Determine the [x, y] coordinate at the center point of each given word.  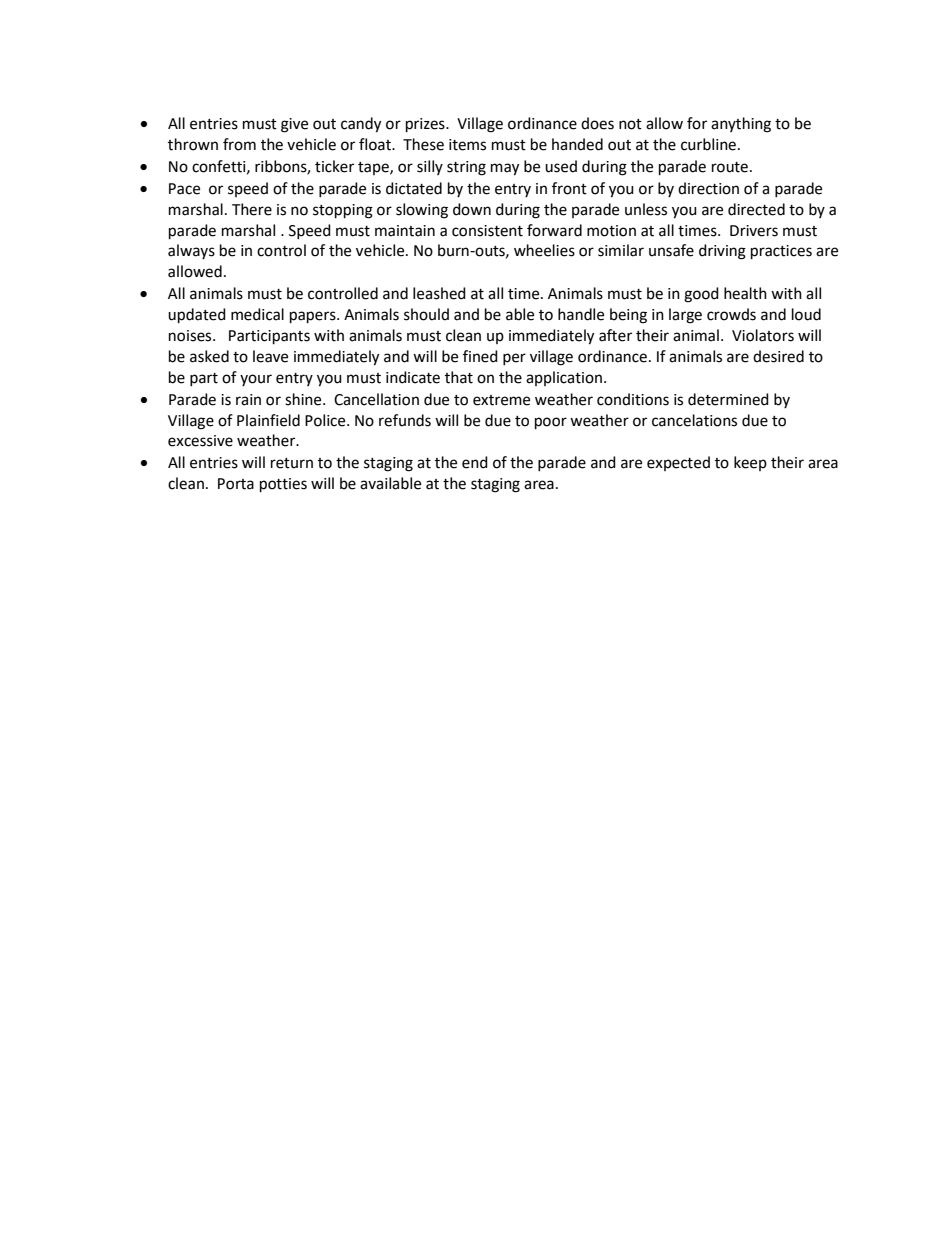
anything [741, 125]
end [475, 462]
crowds [731, 314]
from [239, 144]
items [467, 145]
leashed [439, 293]
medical [257, 314]
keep [750, 463]
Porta [236, 484]
